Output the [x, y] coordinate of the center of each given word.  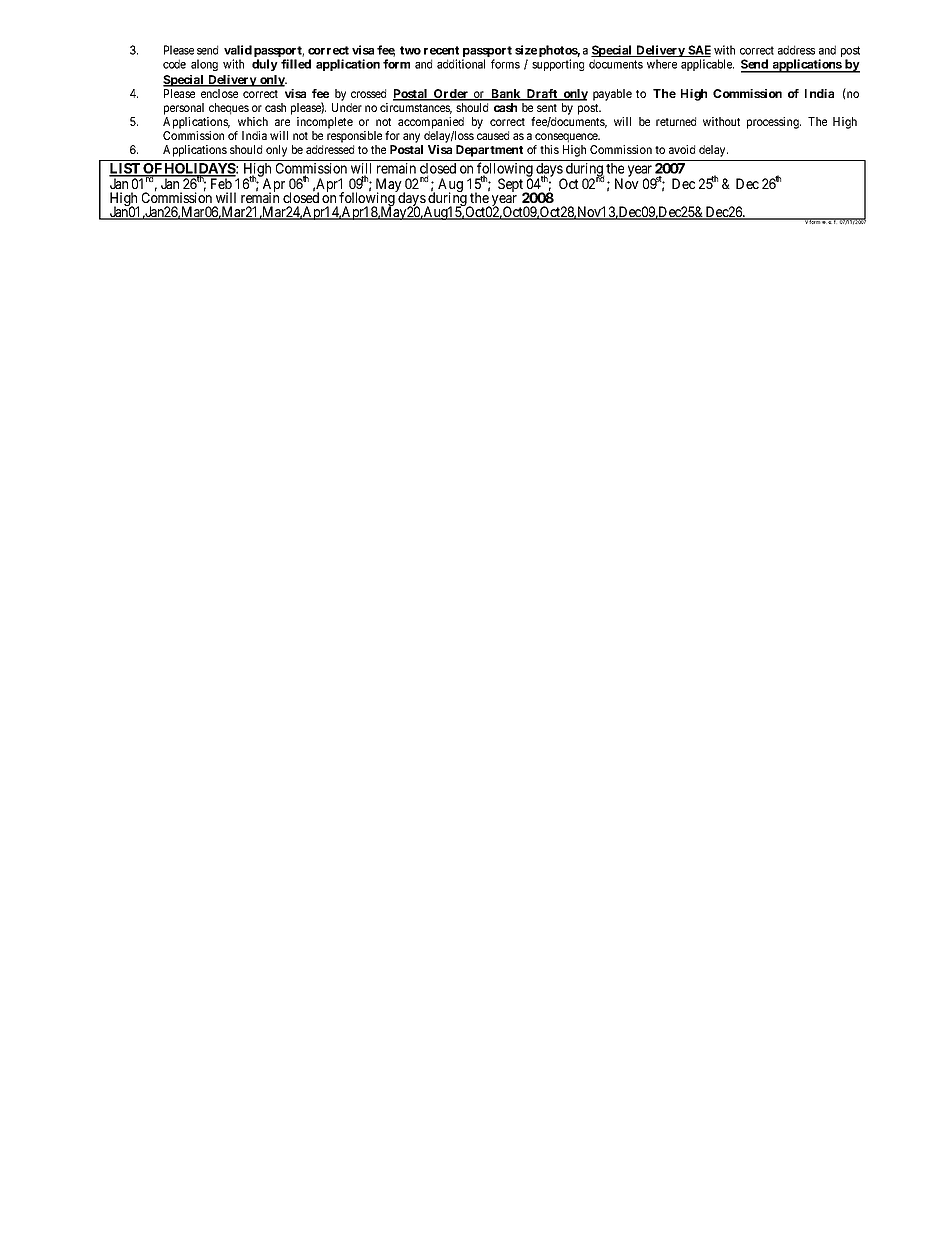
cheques [229, 109]
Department [489, 151]
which [253, 121]
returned [676, 121]
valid [238, 50]
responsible [354, 137]
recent [441, 50]
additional [461, 64]
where [662, 64]
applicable [707, 65]
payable [612, 95]
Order [451, 95]
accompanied [431, 123]
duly [265, 65]
